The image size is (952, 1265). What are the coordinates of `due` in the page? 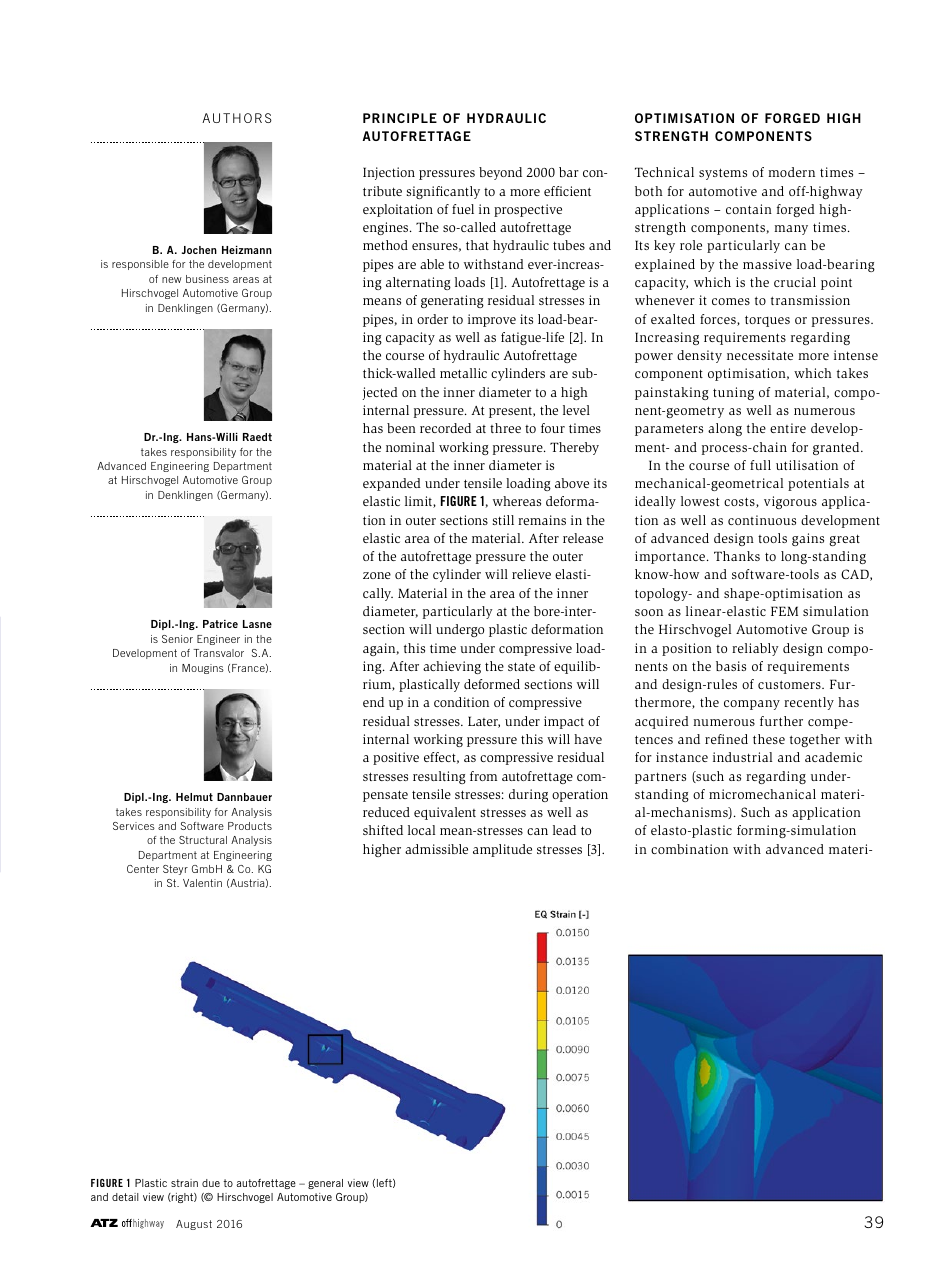 It's located at (211, 1183).
